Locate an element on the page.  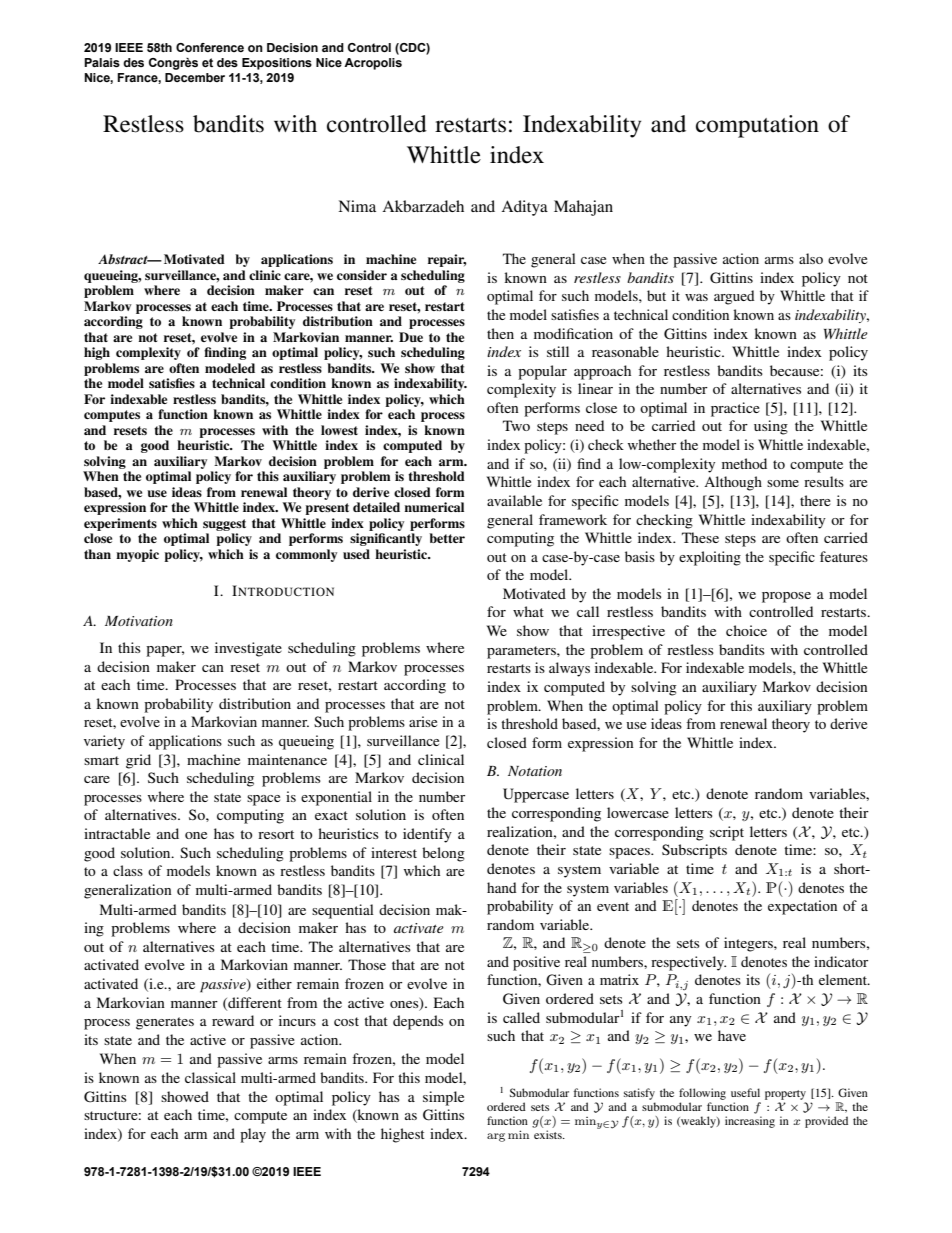
then is located at coordinates (500, 333).
